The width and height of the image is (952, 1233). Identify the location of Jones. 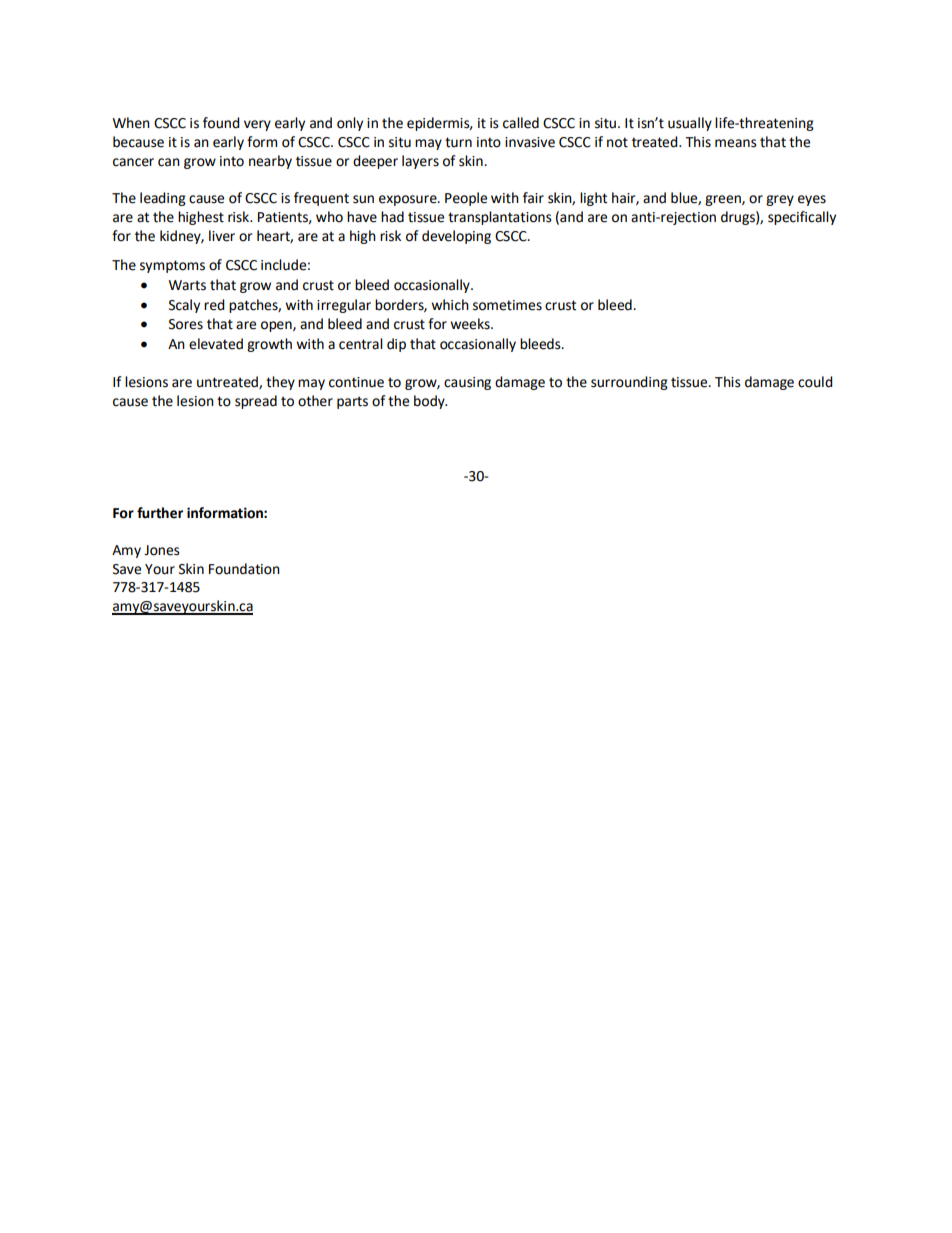
(162, 550).
